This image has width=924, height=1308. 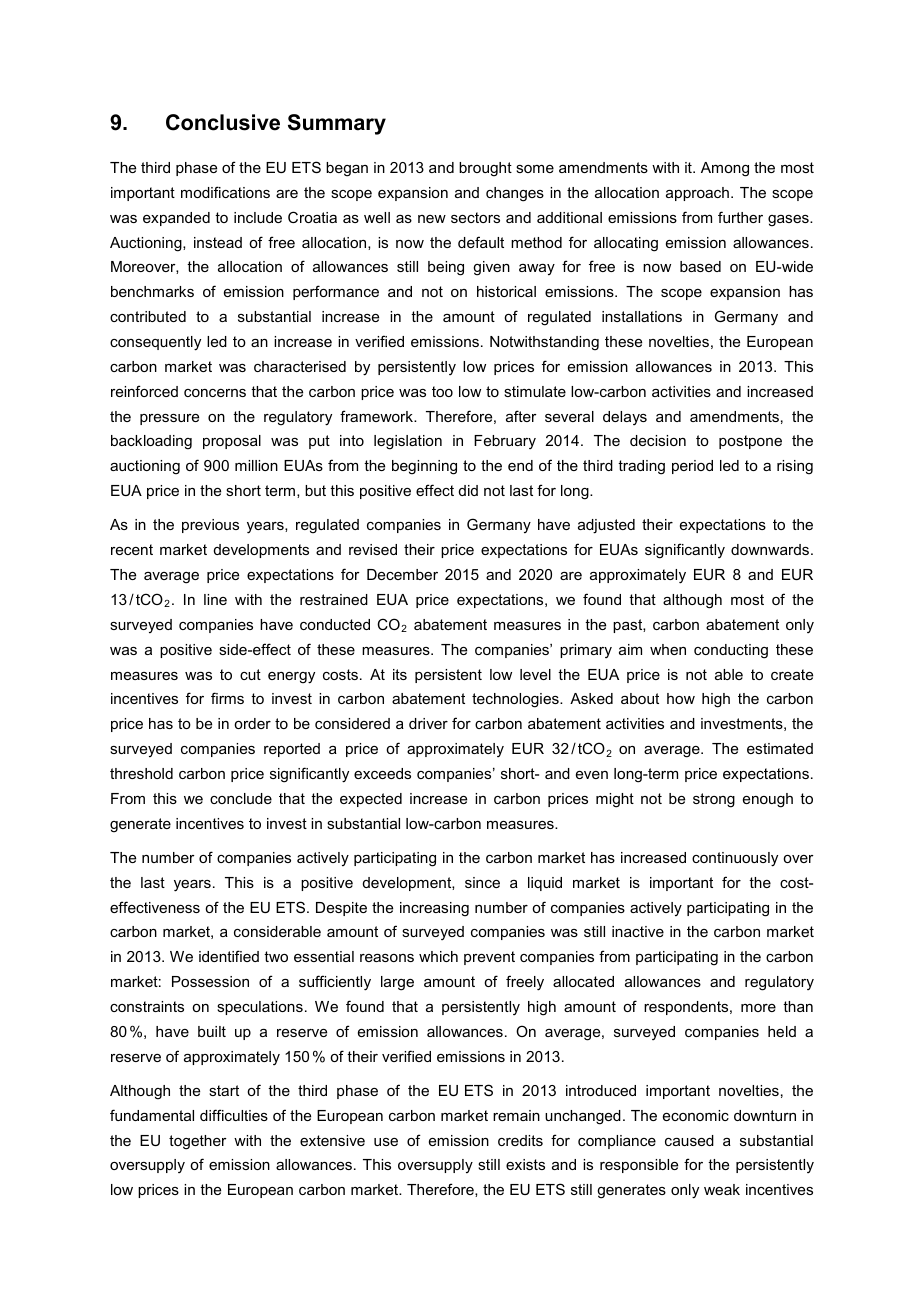 I want to click on Conclusive, so click(x=223, y=122).
